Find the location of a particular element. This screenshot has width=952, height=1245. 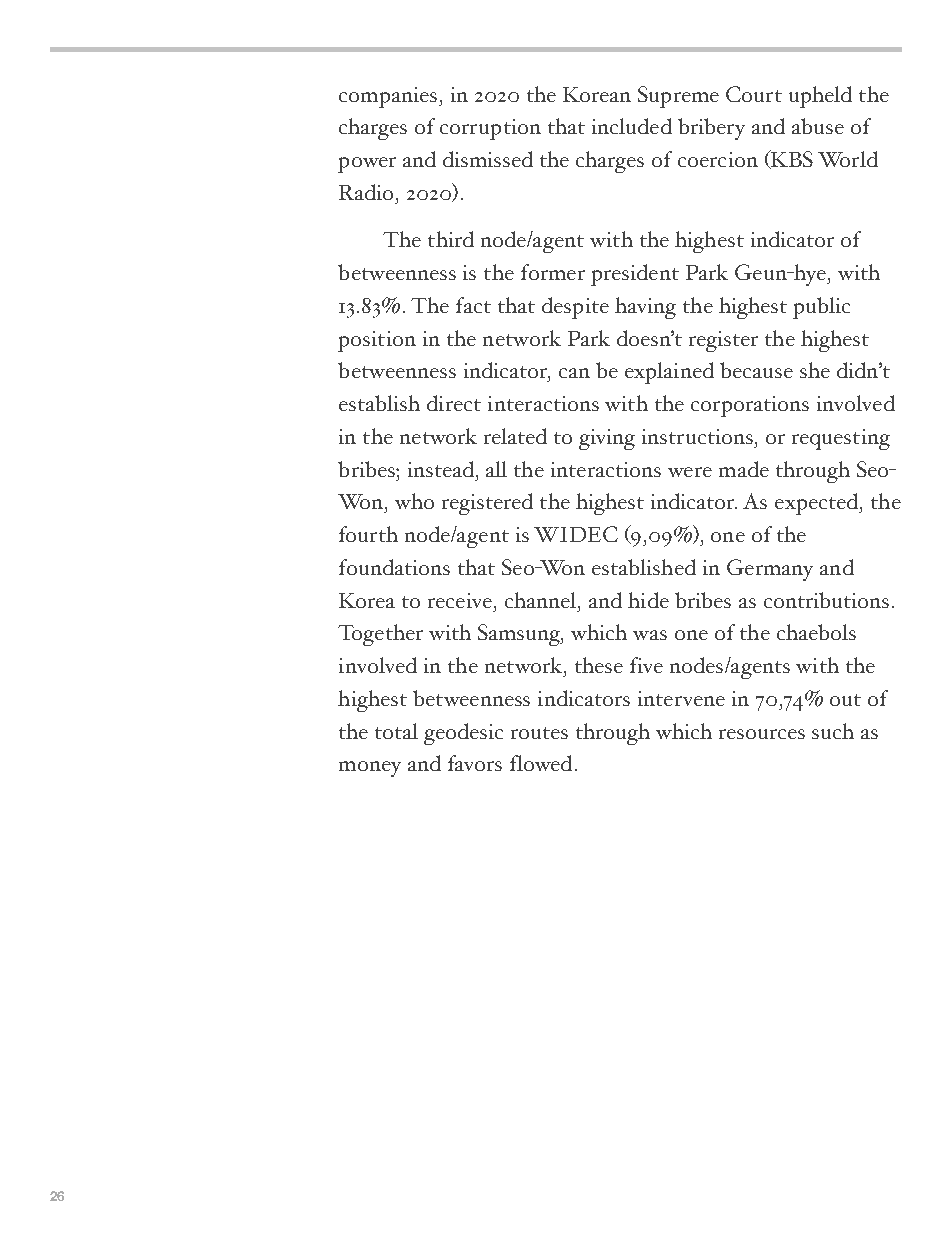

abuse is located at coordinates (818, 126).
